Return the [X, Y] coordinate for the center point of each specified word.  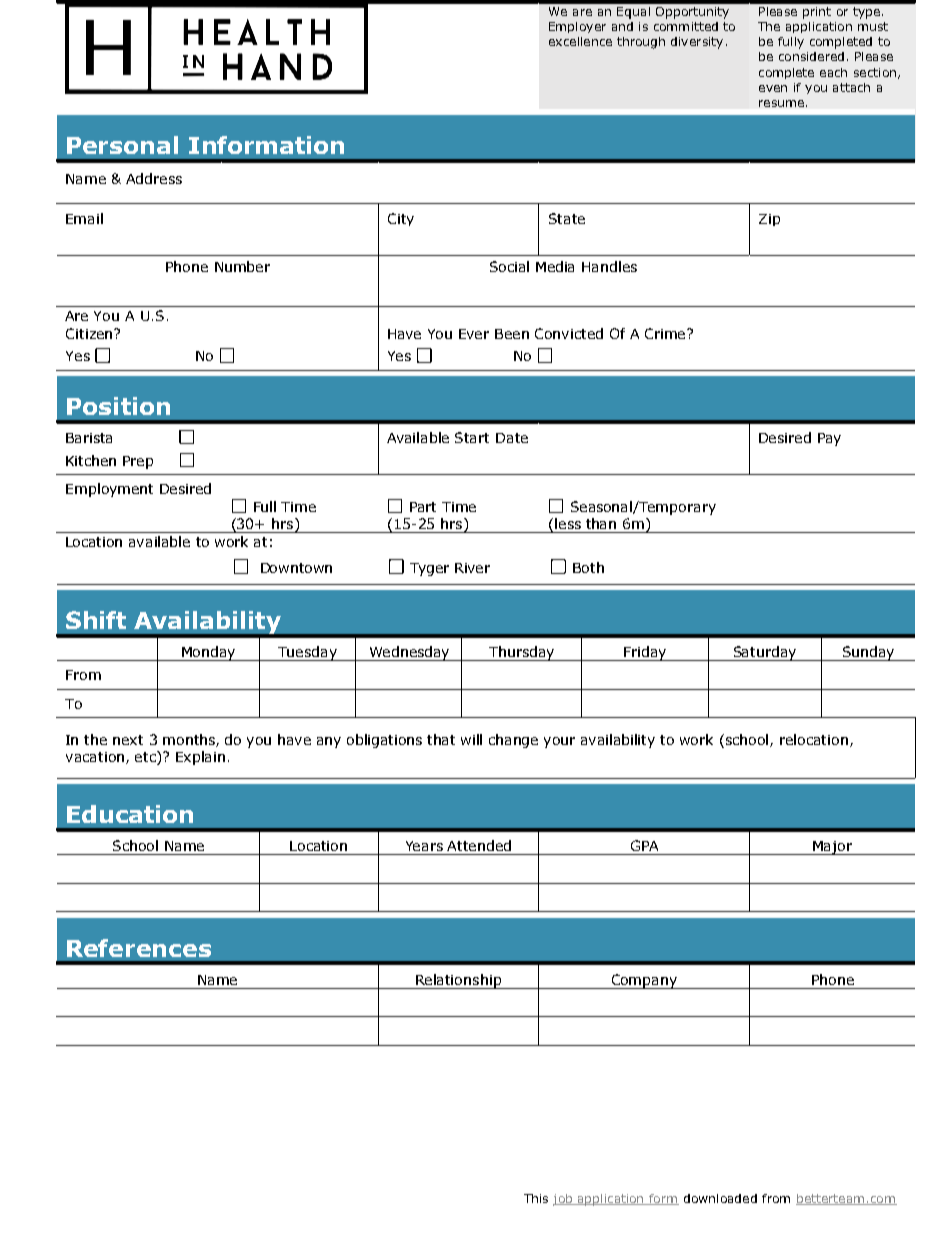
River [472, 568]
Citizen [89, 333]
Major [833, 848]
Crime [666, 333]
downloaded [720, 1198]
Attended [479, 845]
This [536, 1198]
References [139, 948]
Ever [474, 334]
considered [811, 56]
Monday [209, 653]
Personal [122, 145]
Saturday [765, 653]
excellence [580, 41]
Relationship [458, 981]
